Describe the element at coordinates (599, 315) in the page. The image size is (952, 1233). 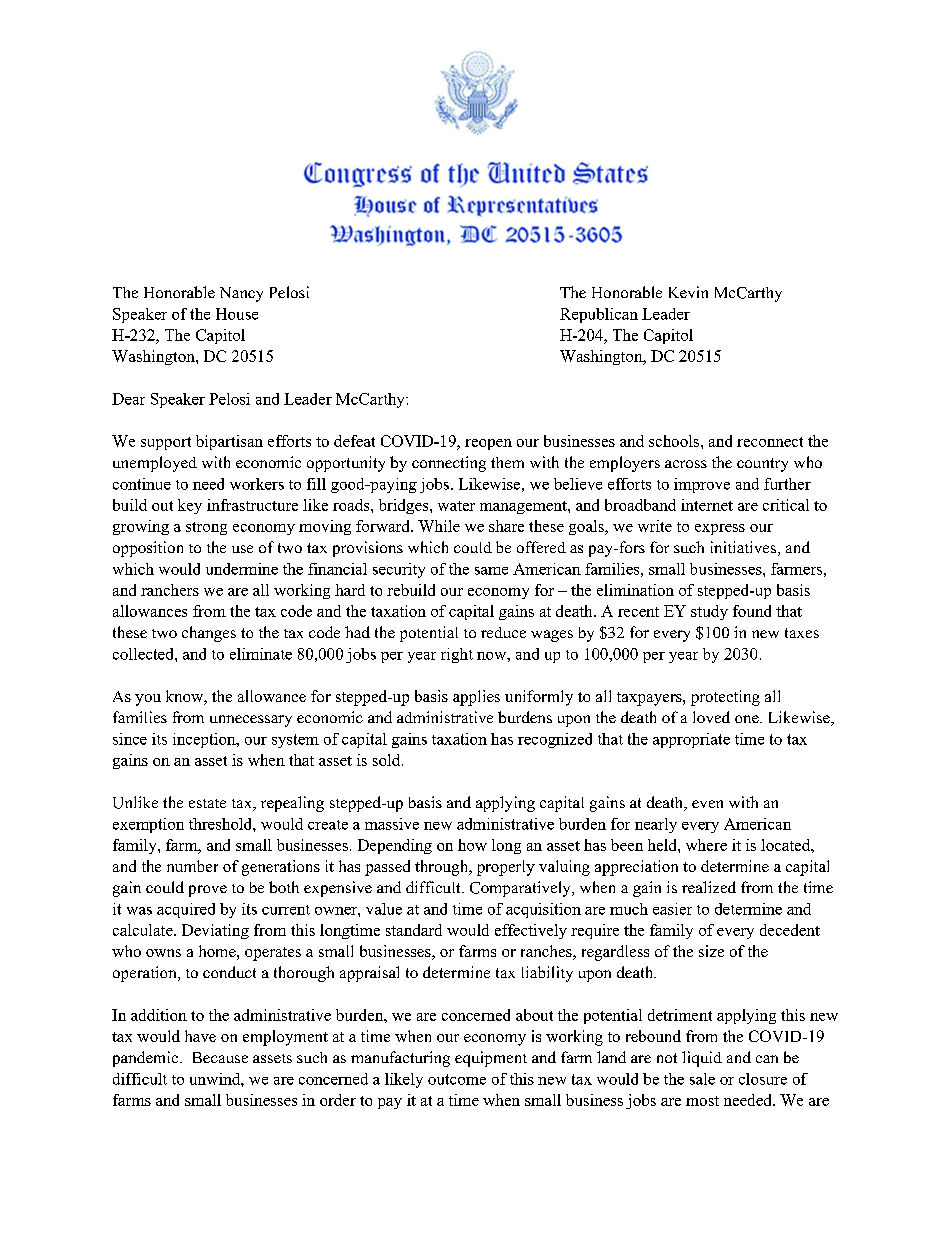
I see `Republican` at that location.
